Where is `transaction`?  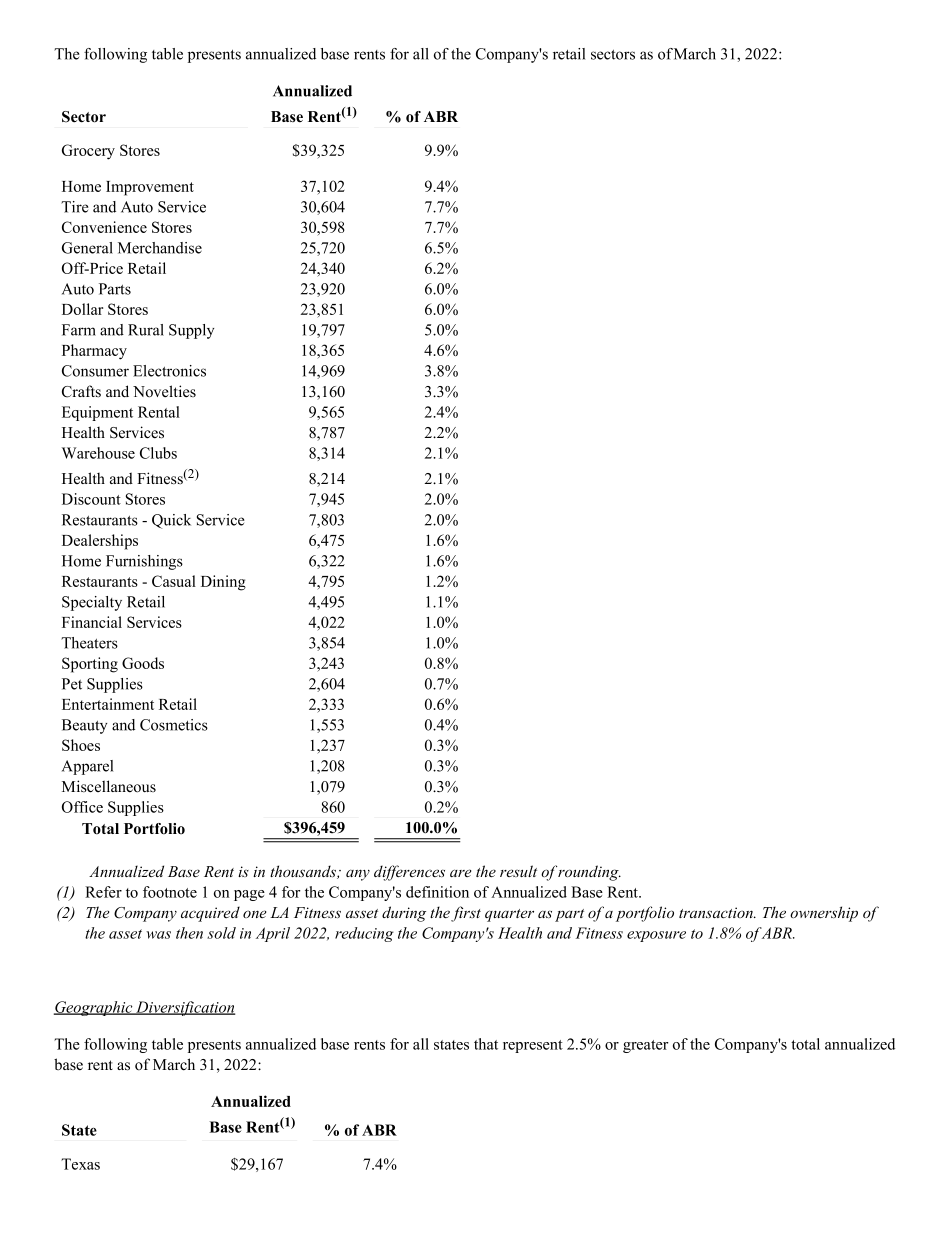 transaction is located at coordinates (717, 912).
